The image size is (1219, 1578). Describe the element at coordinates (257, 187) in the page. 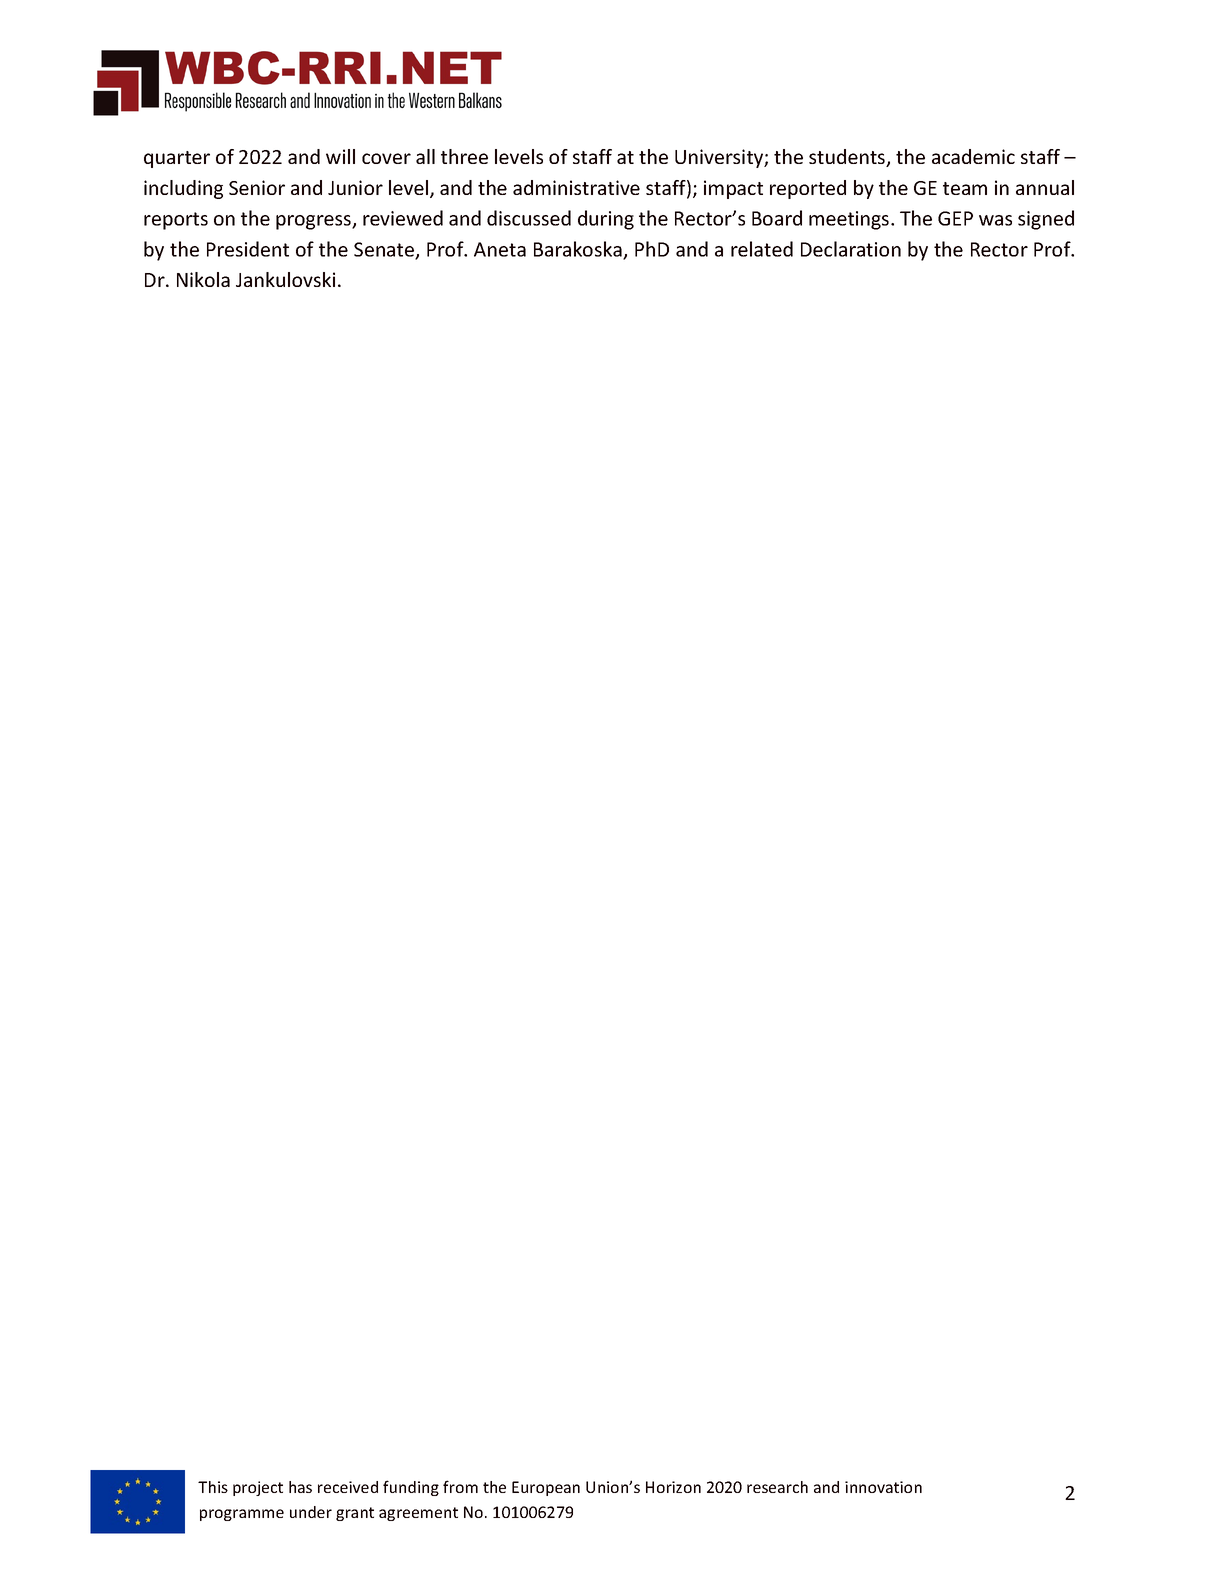

I see `Senior` at that location.
